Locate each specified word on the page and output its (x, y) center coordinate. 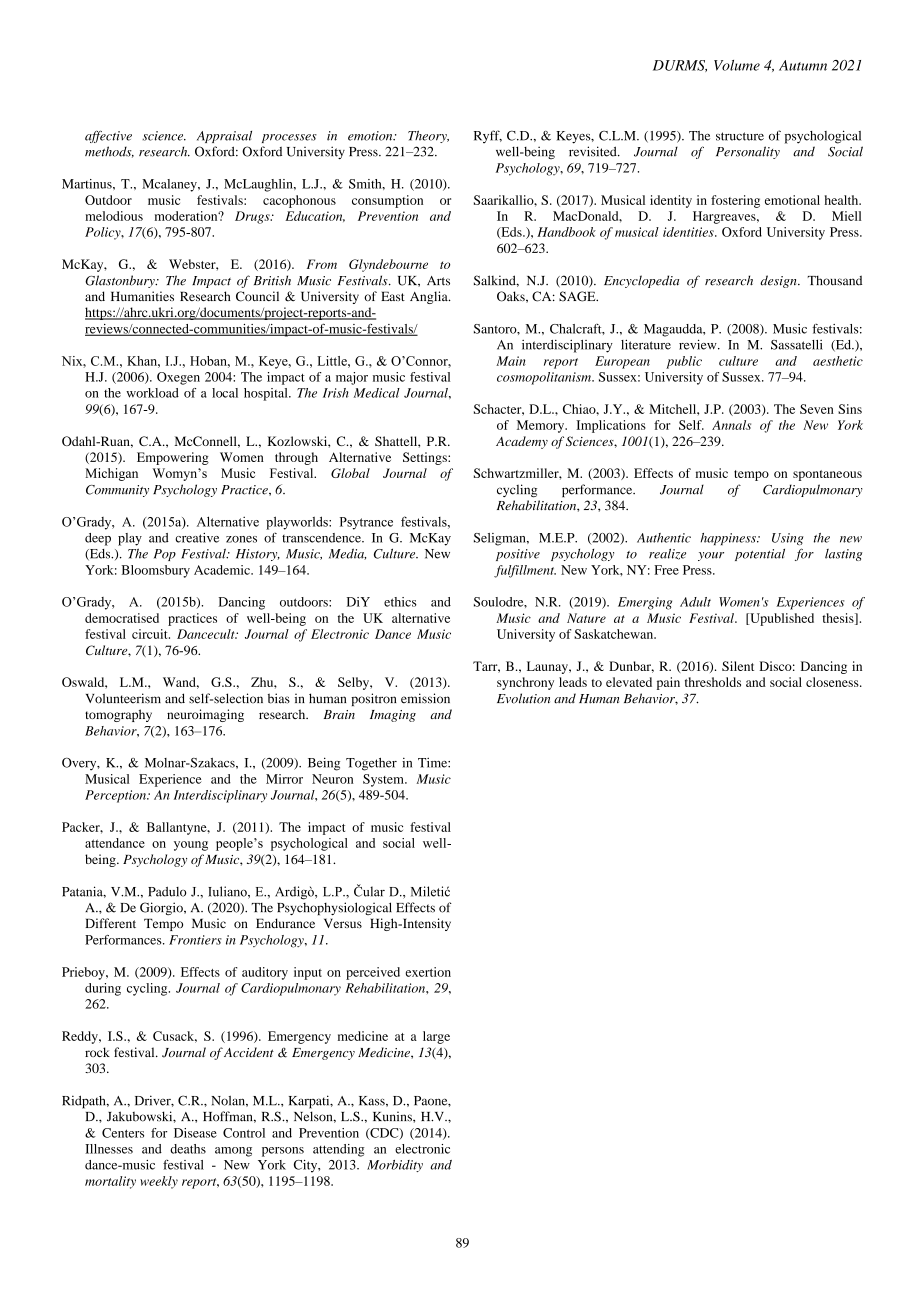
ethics (400, 602)
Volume (737, 65)
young (191, 846)
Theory (428, 136)
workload (152, 393)
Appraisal (224, 137)
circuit (151, 634)
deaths (188, 1149)
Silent (738, 666)
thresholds (713, 682)
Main (511, 361)
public (684, 362)
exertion (428, 972)
